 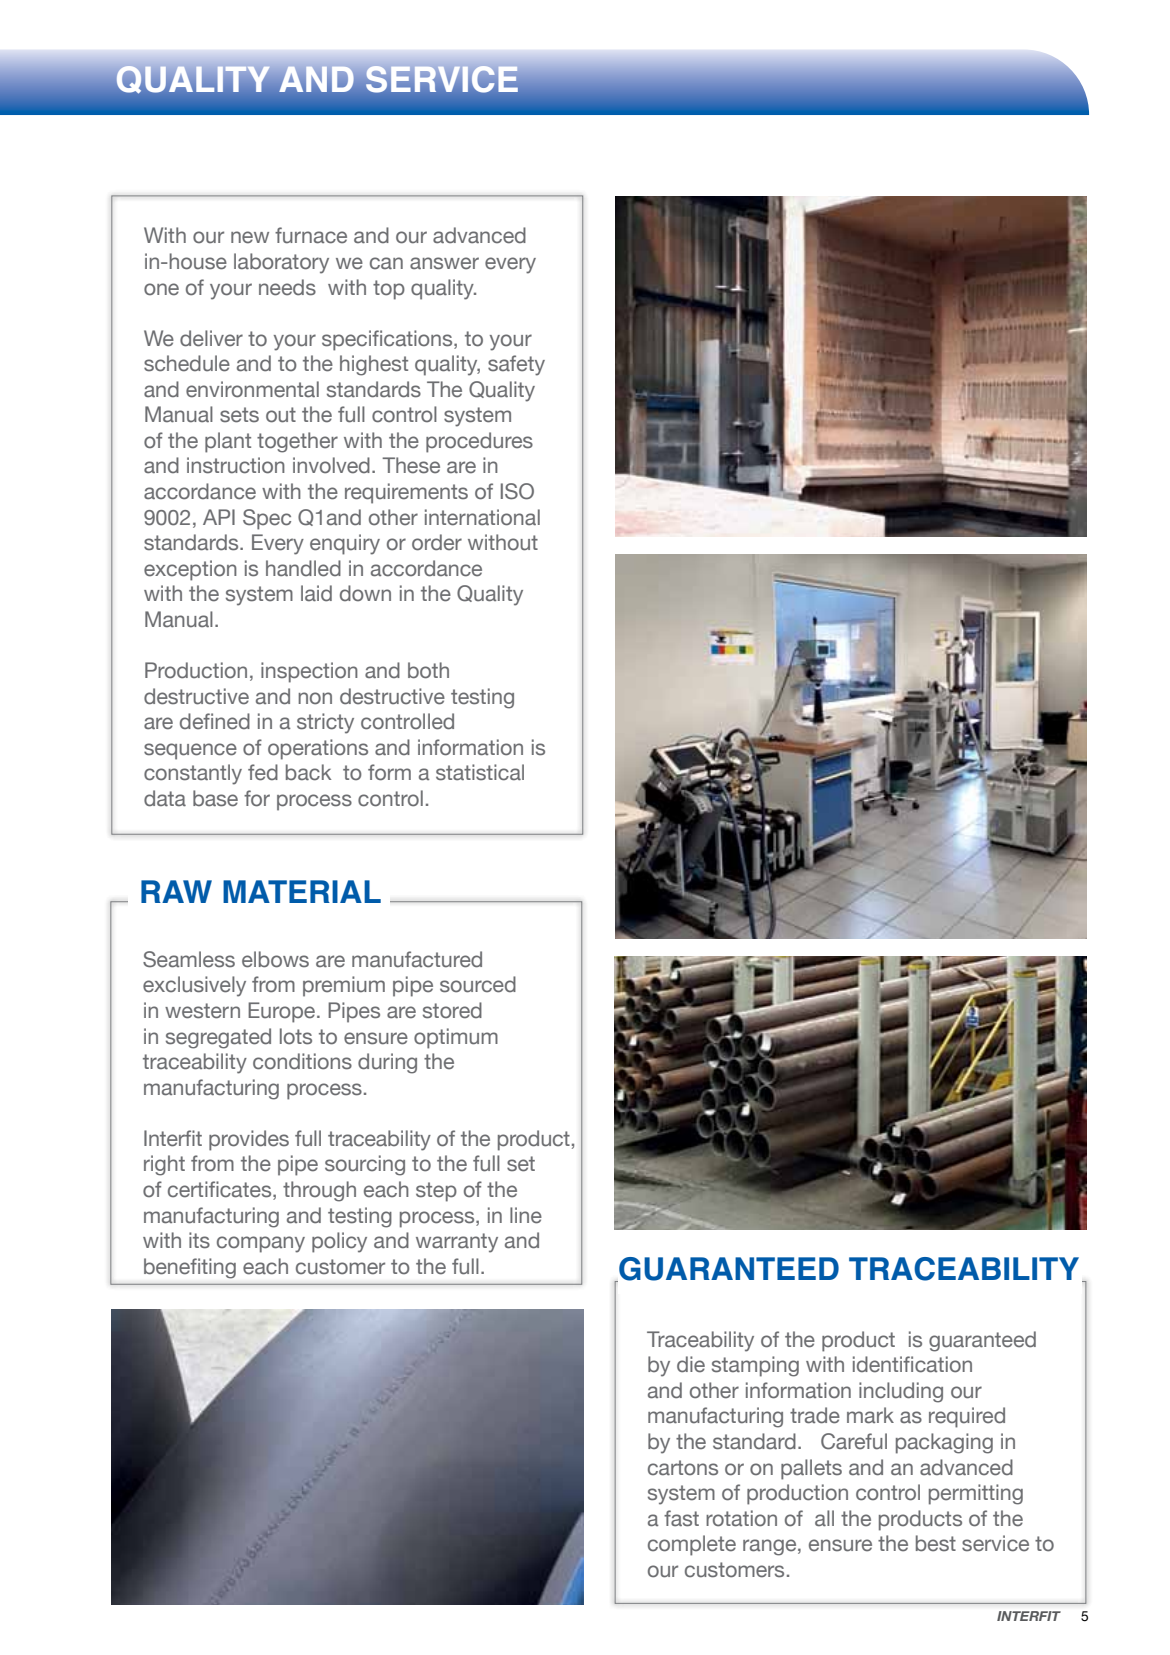 I want to click on optimum, so click(x=456, y=1038).
